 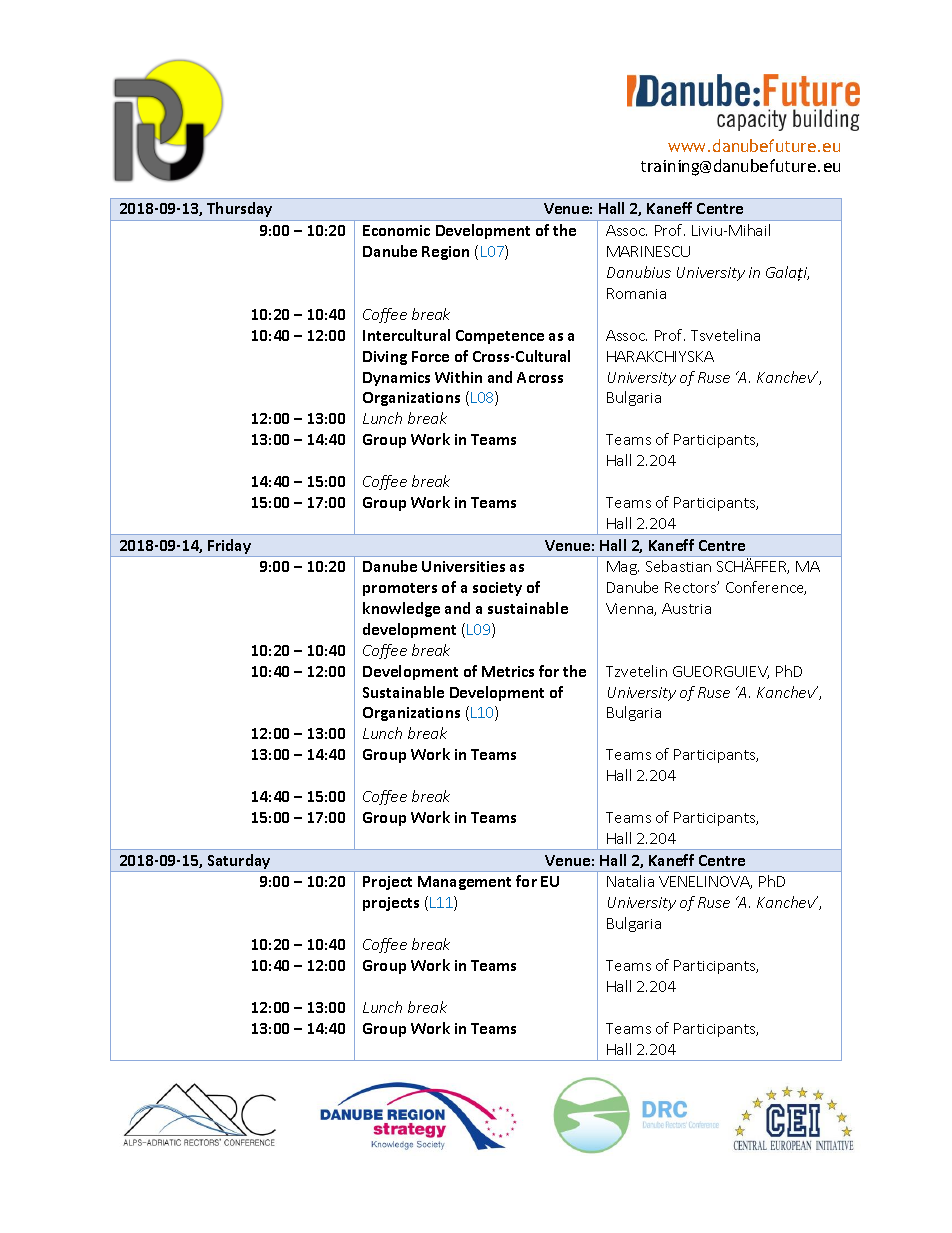 I want to click on Saturday, so click(x=239, y=863).
